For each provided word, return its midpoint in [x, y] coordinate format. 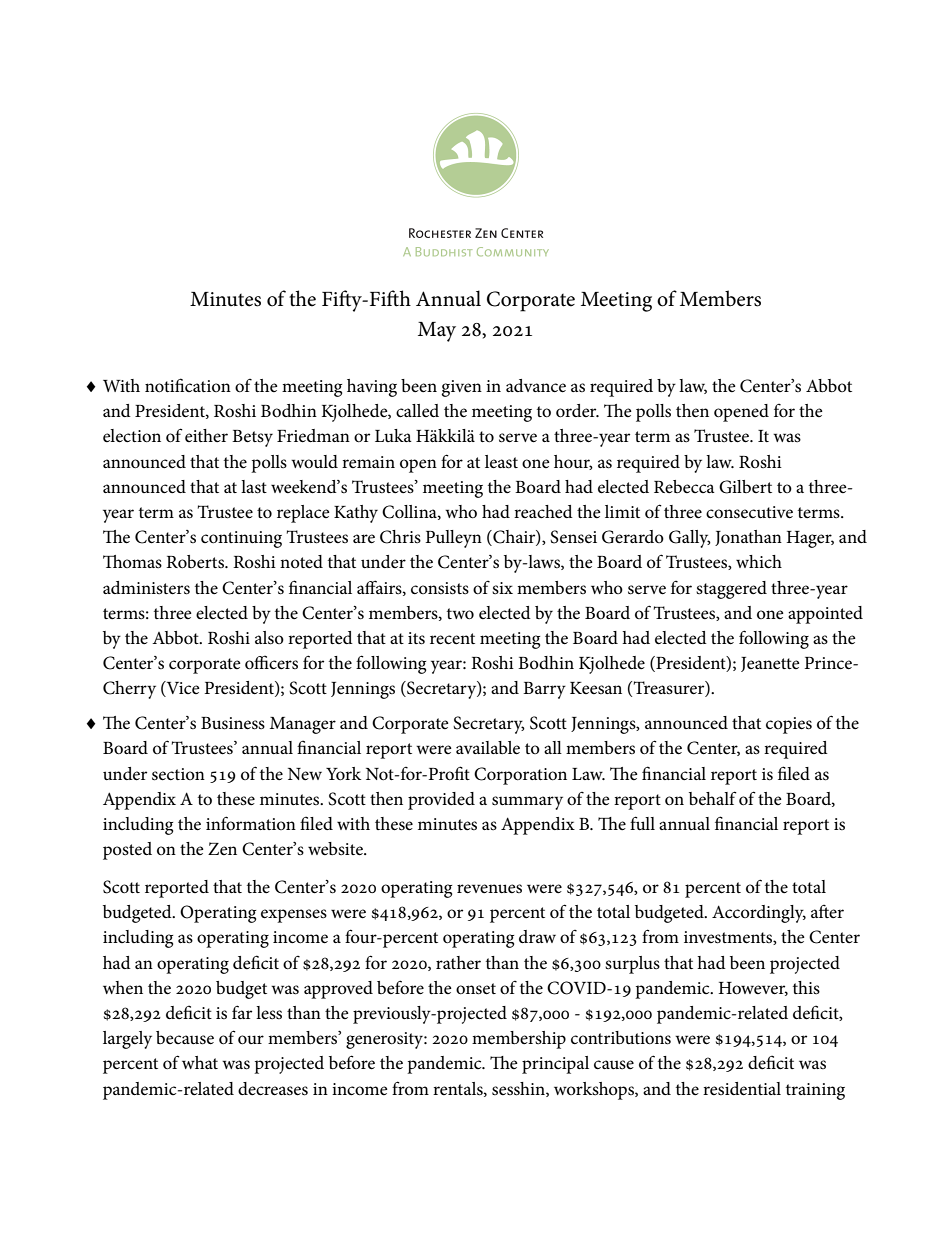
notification [188, 385]
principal [555, 1065]
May [437, 332]
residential [742, 1089]
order [577, 411]
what [200, 1062]
